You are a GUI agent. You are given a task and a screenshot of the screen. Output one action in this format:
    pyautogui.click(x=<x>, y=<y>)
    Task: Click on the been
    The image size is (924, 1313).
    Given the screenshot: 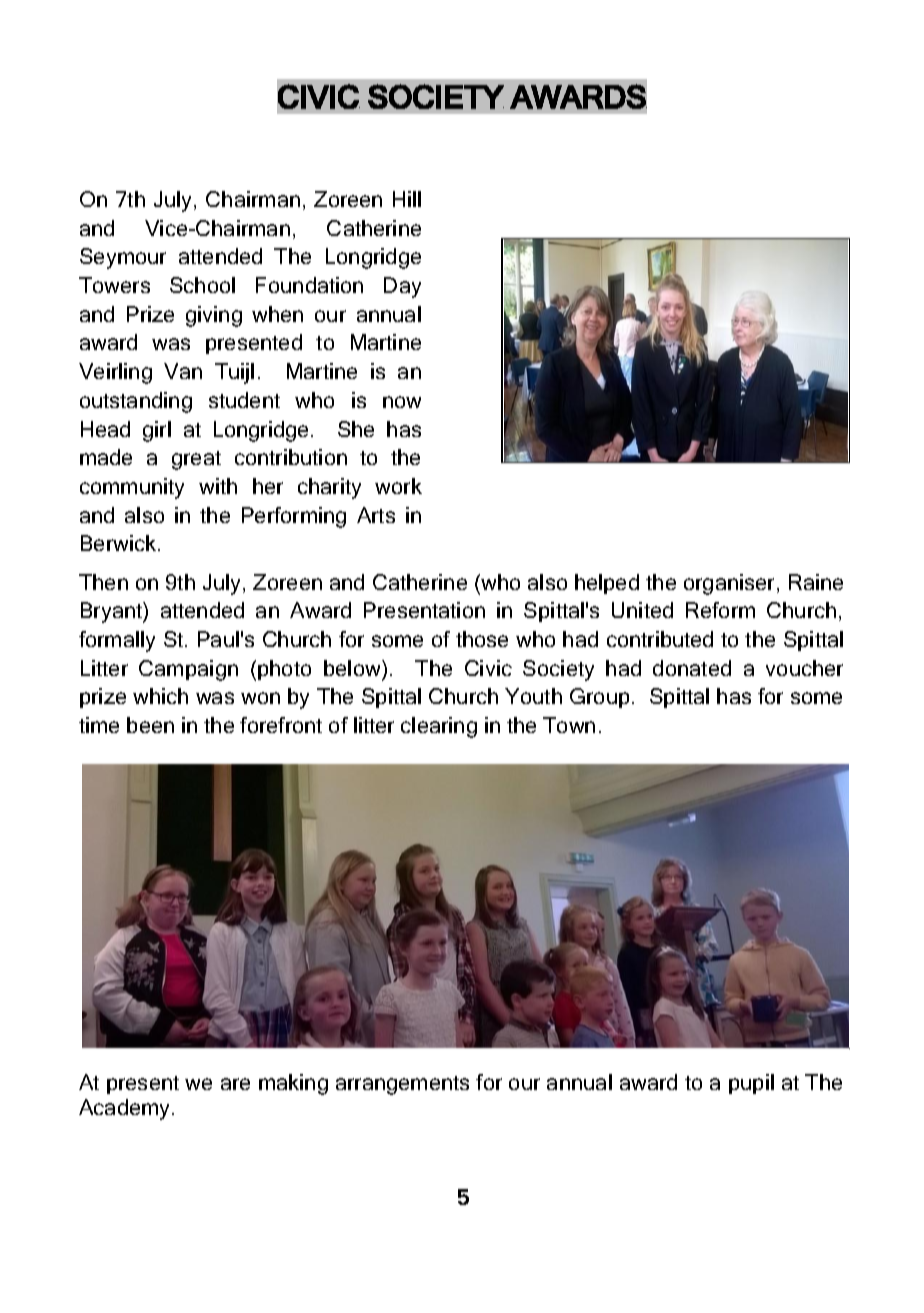 What is the action you would take?
    pyautogui.click(x=150, y=725)
